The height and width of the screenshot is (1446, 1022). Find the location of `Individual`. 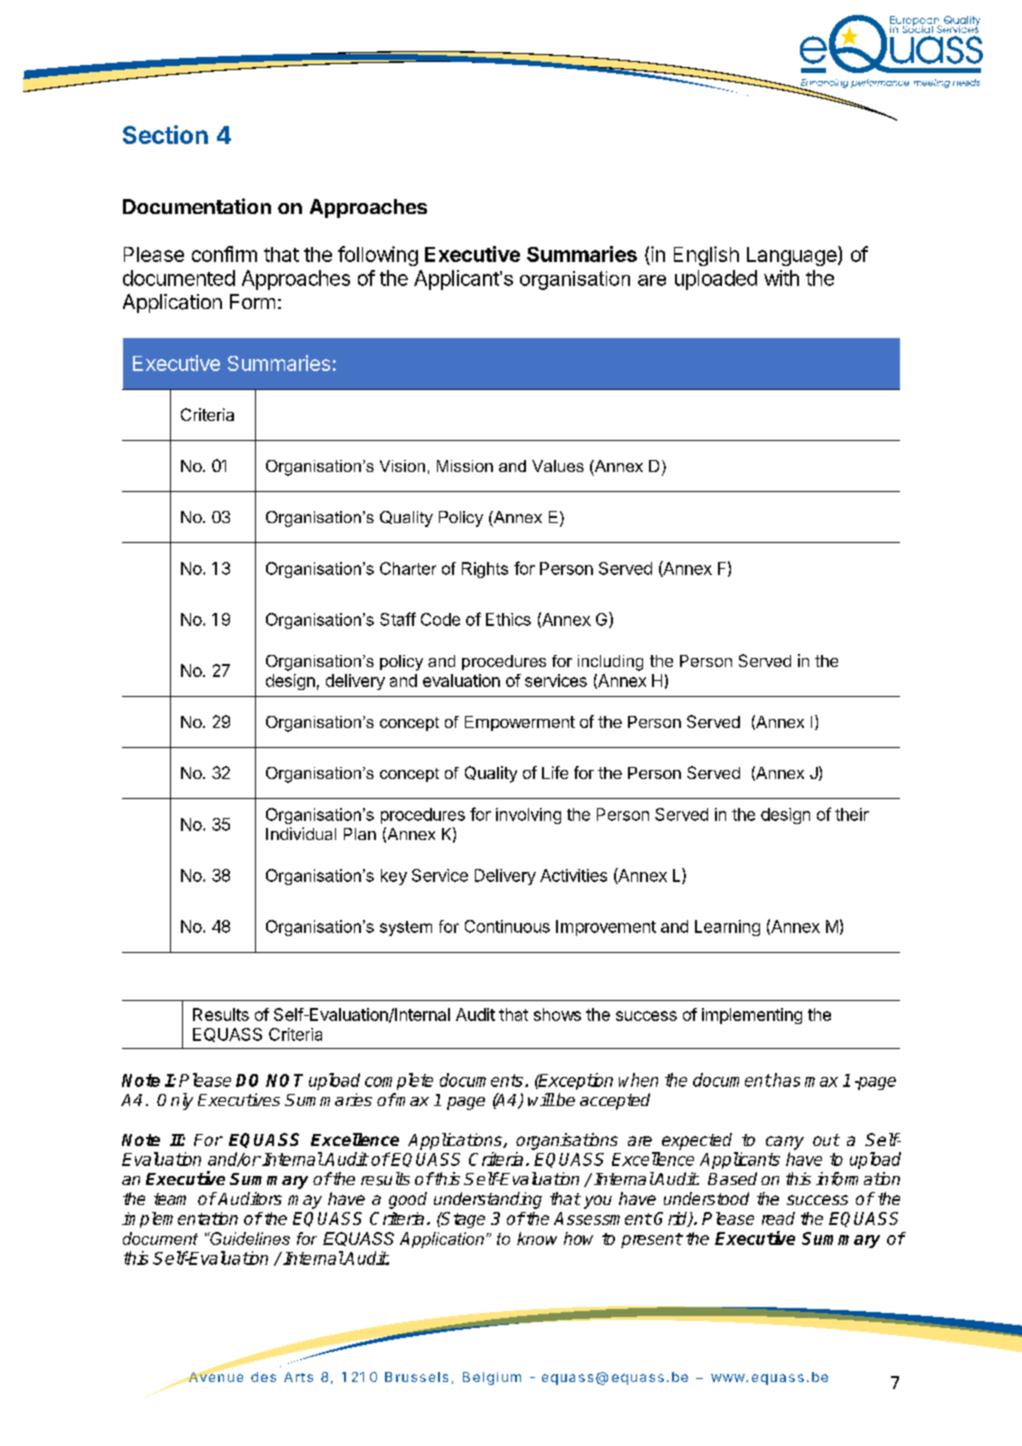

Individual is located at coordinates (301, 833).
